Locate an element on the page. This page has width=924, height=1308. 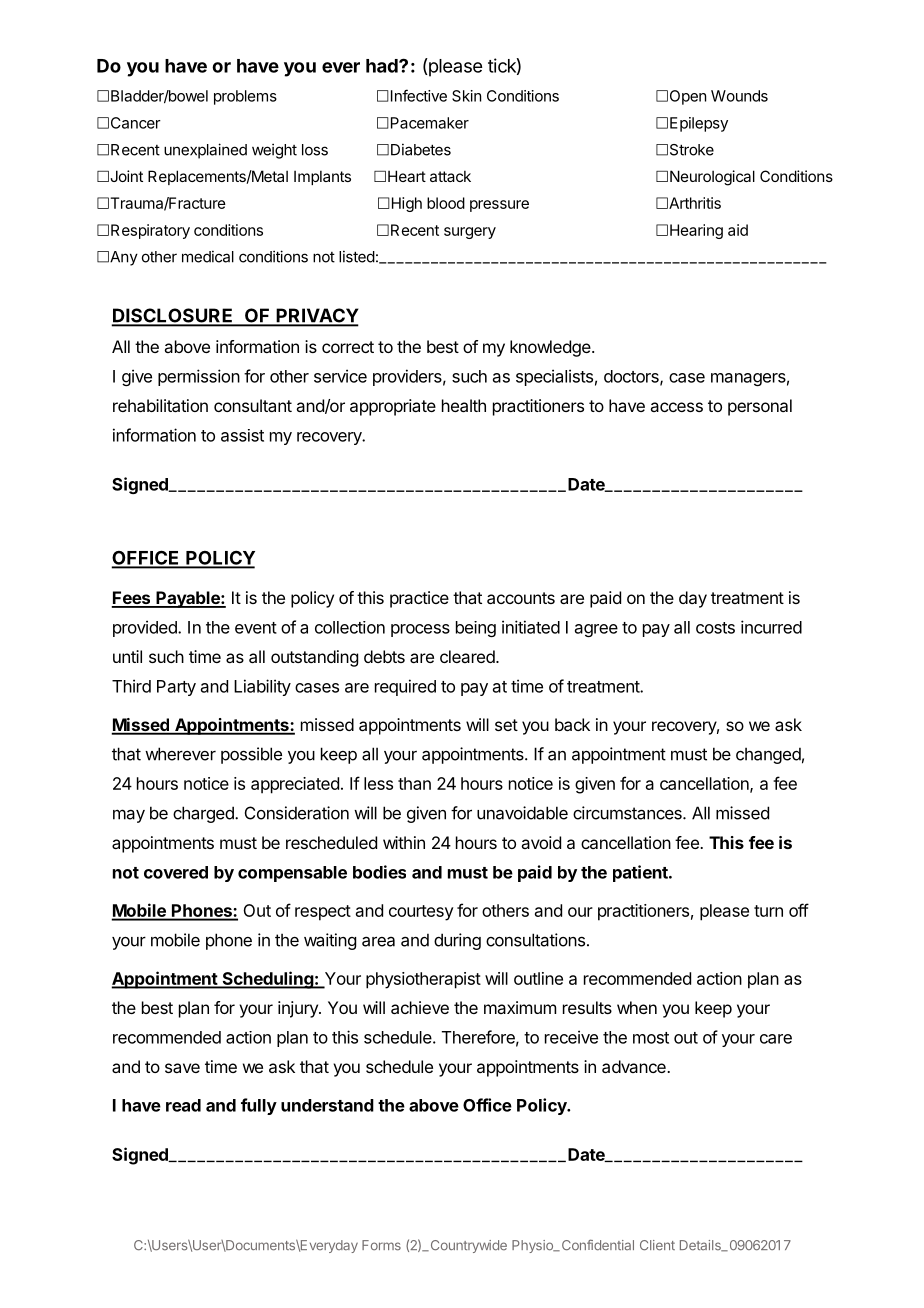
permission is located at coordinates (199, 377).
